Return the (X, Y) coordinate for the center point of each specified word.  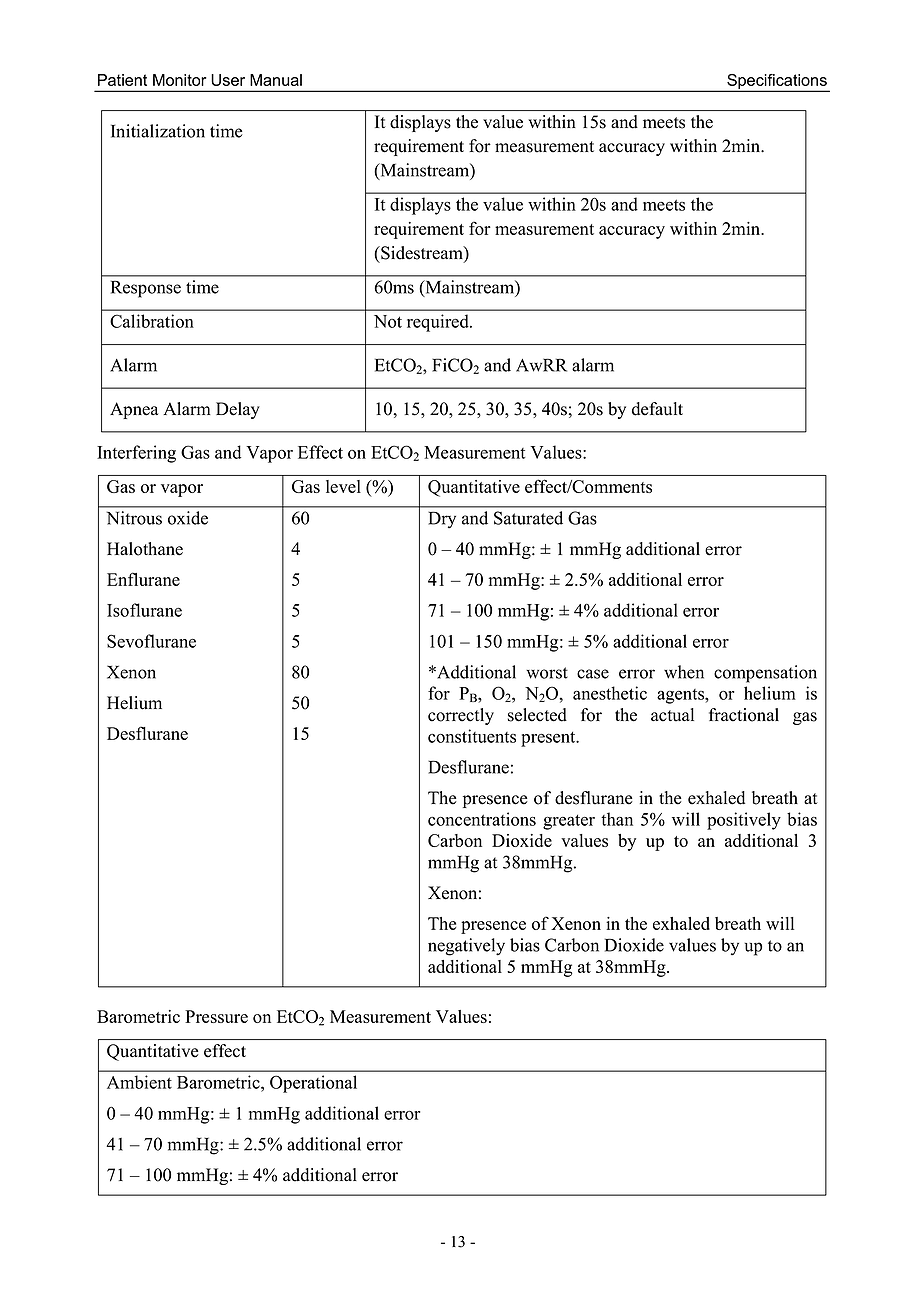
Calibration (152, 321)
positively (744, 821)
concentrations (482, 819)
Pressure (216, 1016)
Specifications (777, 83)
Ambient (139, 1082)
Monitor (180, 80)
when (684, 672)
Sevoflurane (151, 641)
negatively (466, 947)
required (439, 323)
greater (569, 822)
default (657, 409)
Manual (276, 80)
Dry (442, 520)
